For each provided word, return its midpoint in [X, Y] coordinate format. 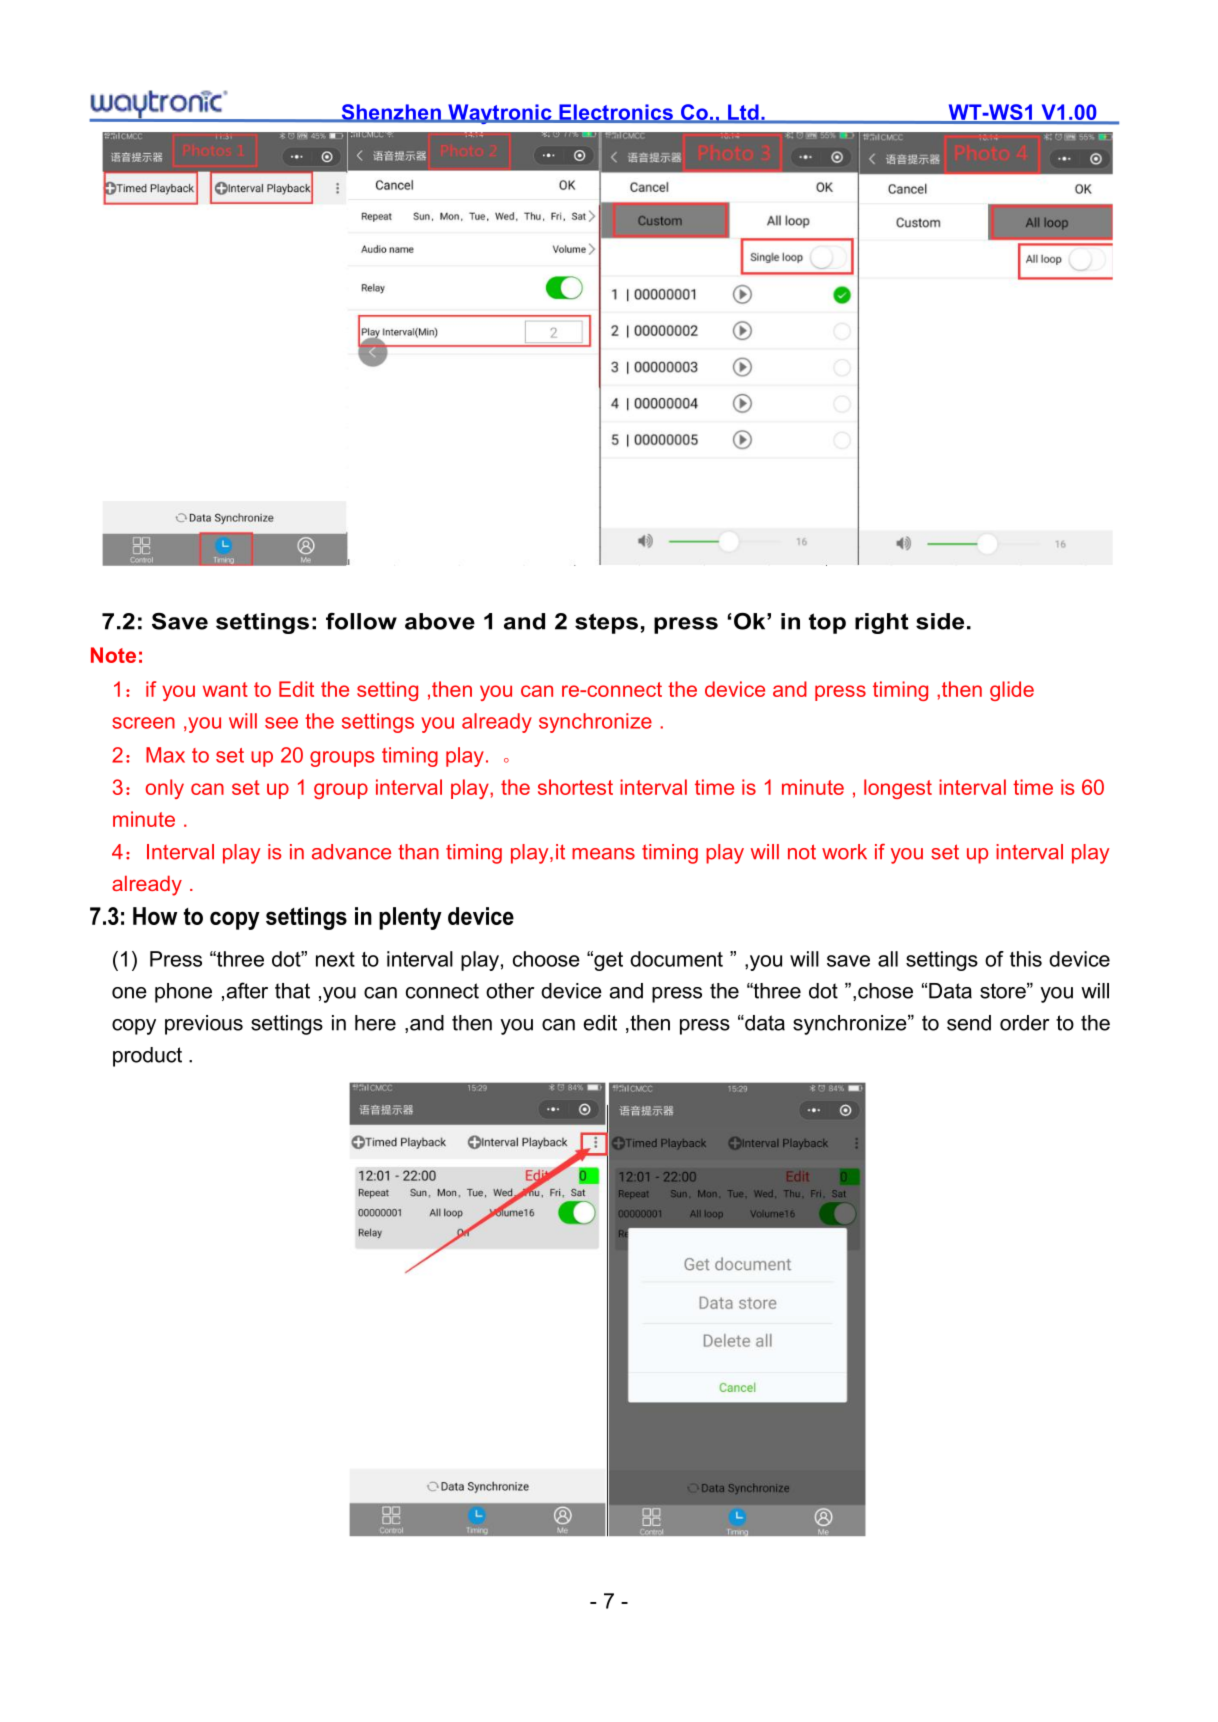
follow [361, 621]
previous [204, 1025]
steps [606, 623]
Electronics [616, 113]
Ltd [743, 113]
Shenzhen [391, 113]
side [940, 621]
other [510, 991]
